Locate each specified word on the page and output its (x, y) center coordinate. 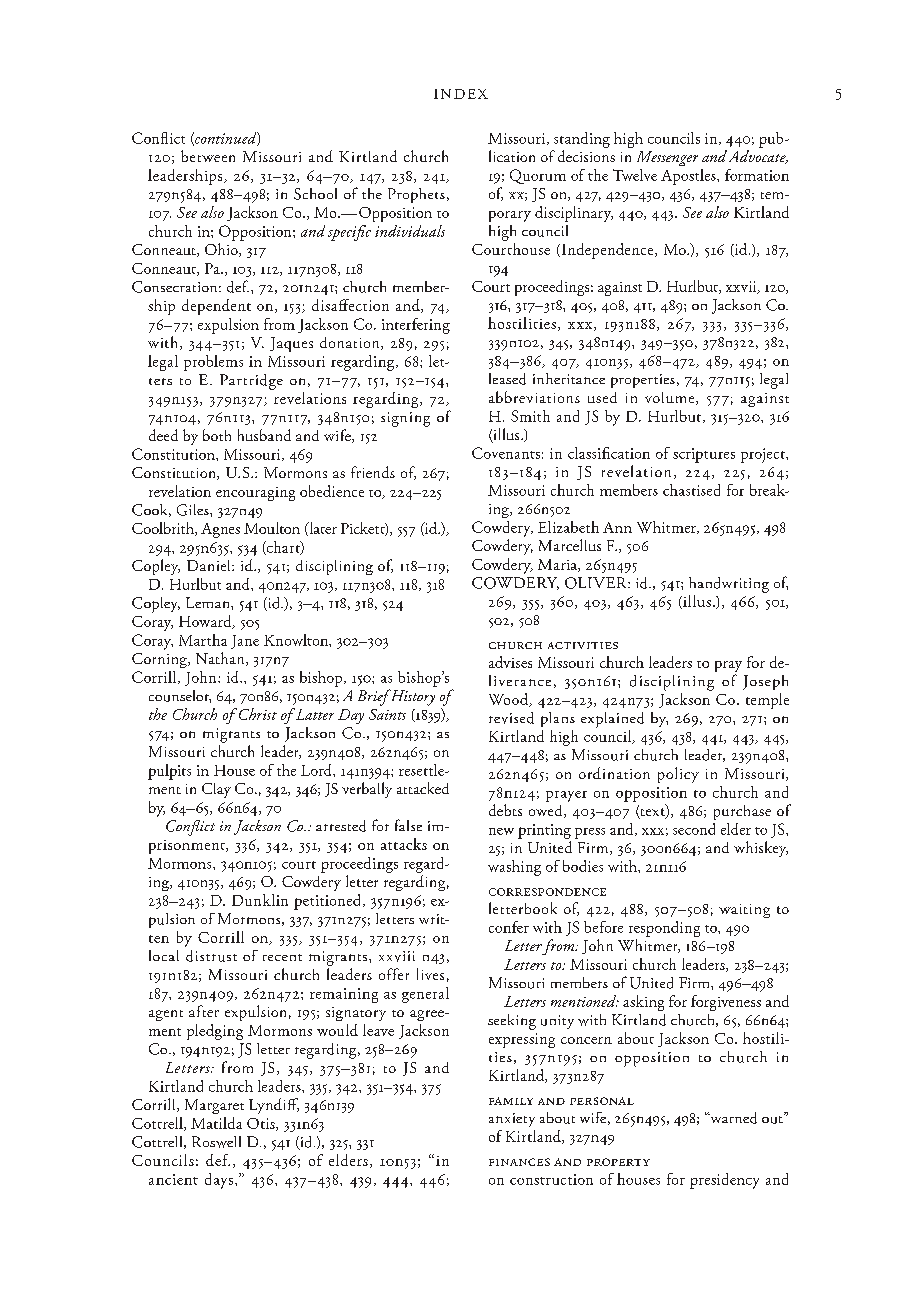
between (208, 156)
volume (671, 398)
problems (213, 363)
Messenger (667, 158)
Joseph (765, 682)
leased (507, 379)
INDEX (461, 94)
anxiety (512, 1120)
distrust (211, 956)
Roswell (216, 1142)
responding (664, 929)
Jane (245, 642)
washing (514, 868)
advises (510, 662)
